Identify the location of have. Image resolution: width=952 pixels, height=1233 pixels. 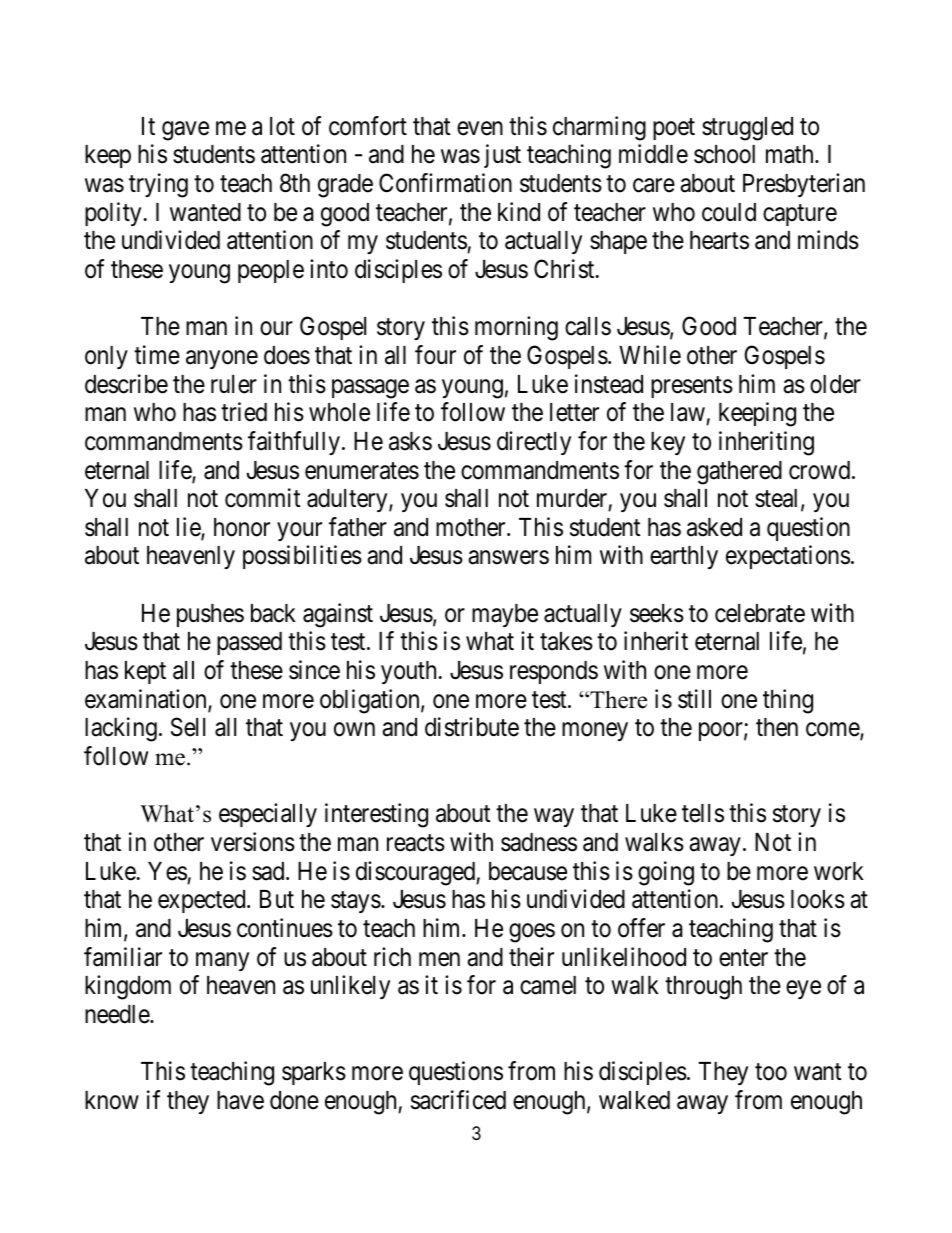
(240, 1100).
